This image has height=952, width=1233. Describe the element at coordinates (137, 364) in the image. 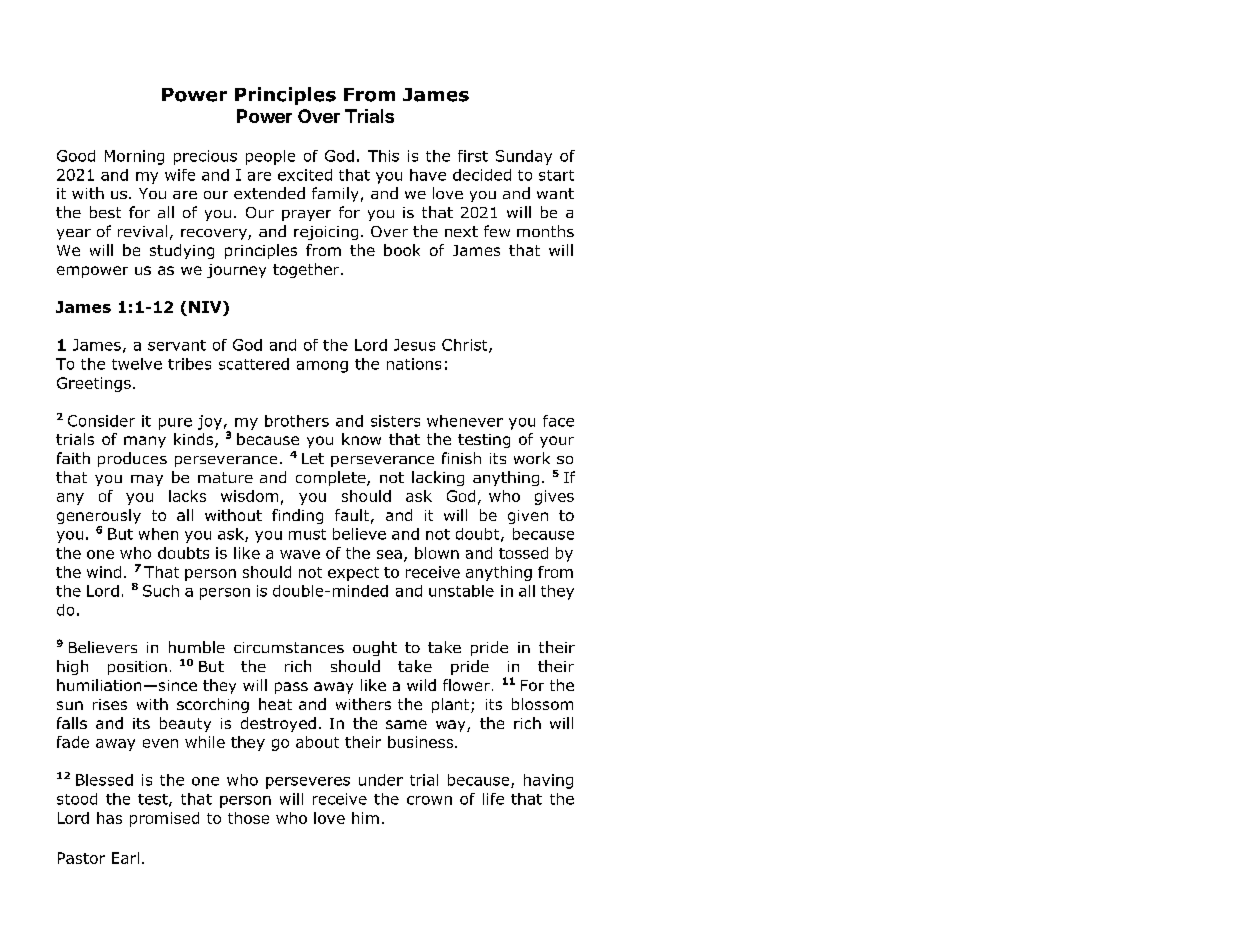

I see `twelve` at that location.
